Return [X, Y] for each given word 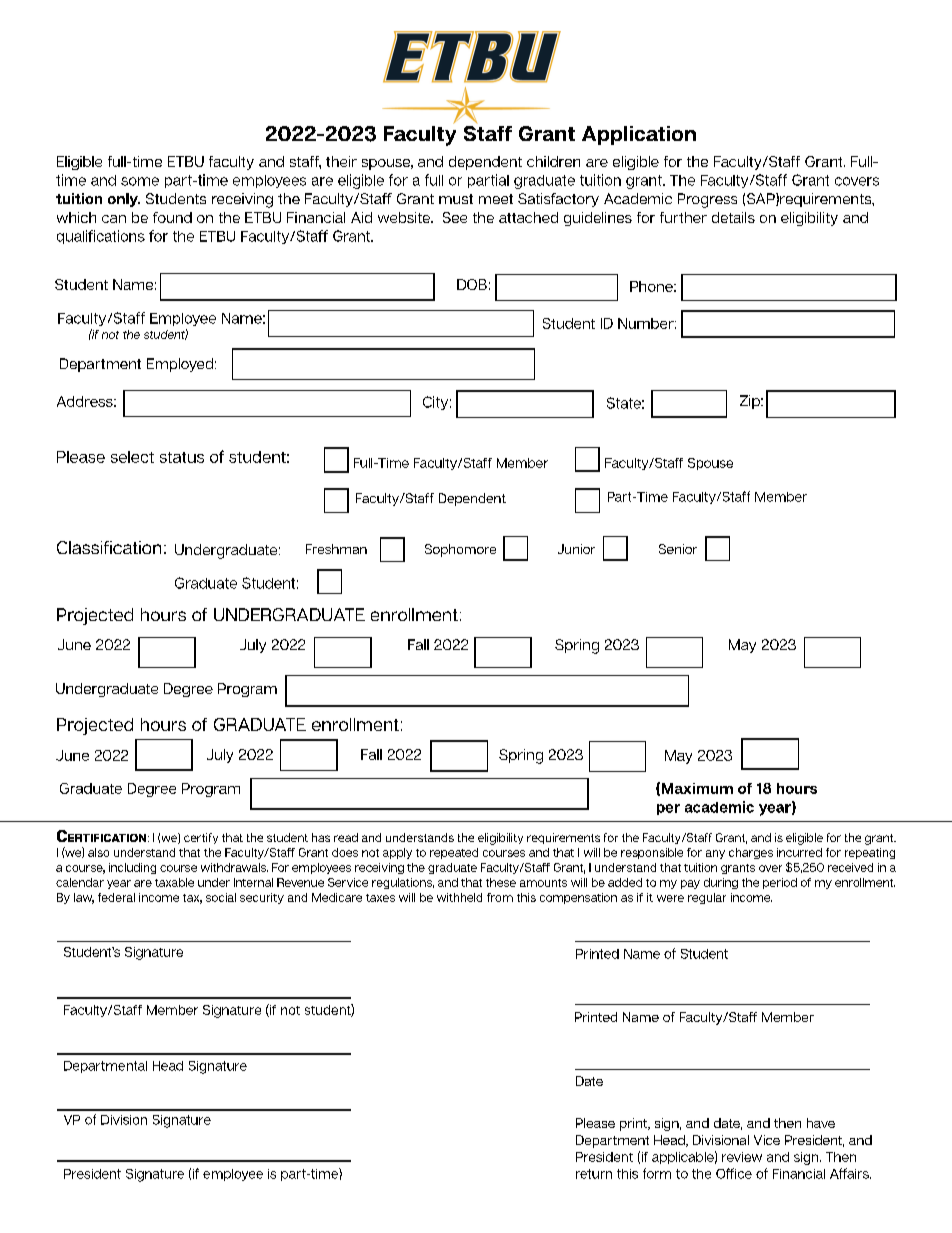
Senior [678, 549]
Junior [576, 549]
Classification [109, 547]
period [780, 883]
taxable [174, 882]
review [742, 1157]
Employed [180, 365]
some [140, 181]
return [594, 1174]
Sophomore [460, 550]
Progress [707, 200]
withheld [459, 897]
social [221, 897]
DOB [472, 284]
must [456, 199]
